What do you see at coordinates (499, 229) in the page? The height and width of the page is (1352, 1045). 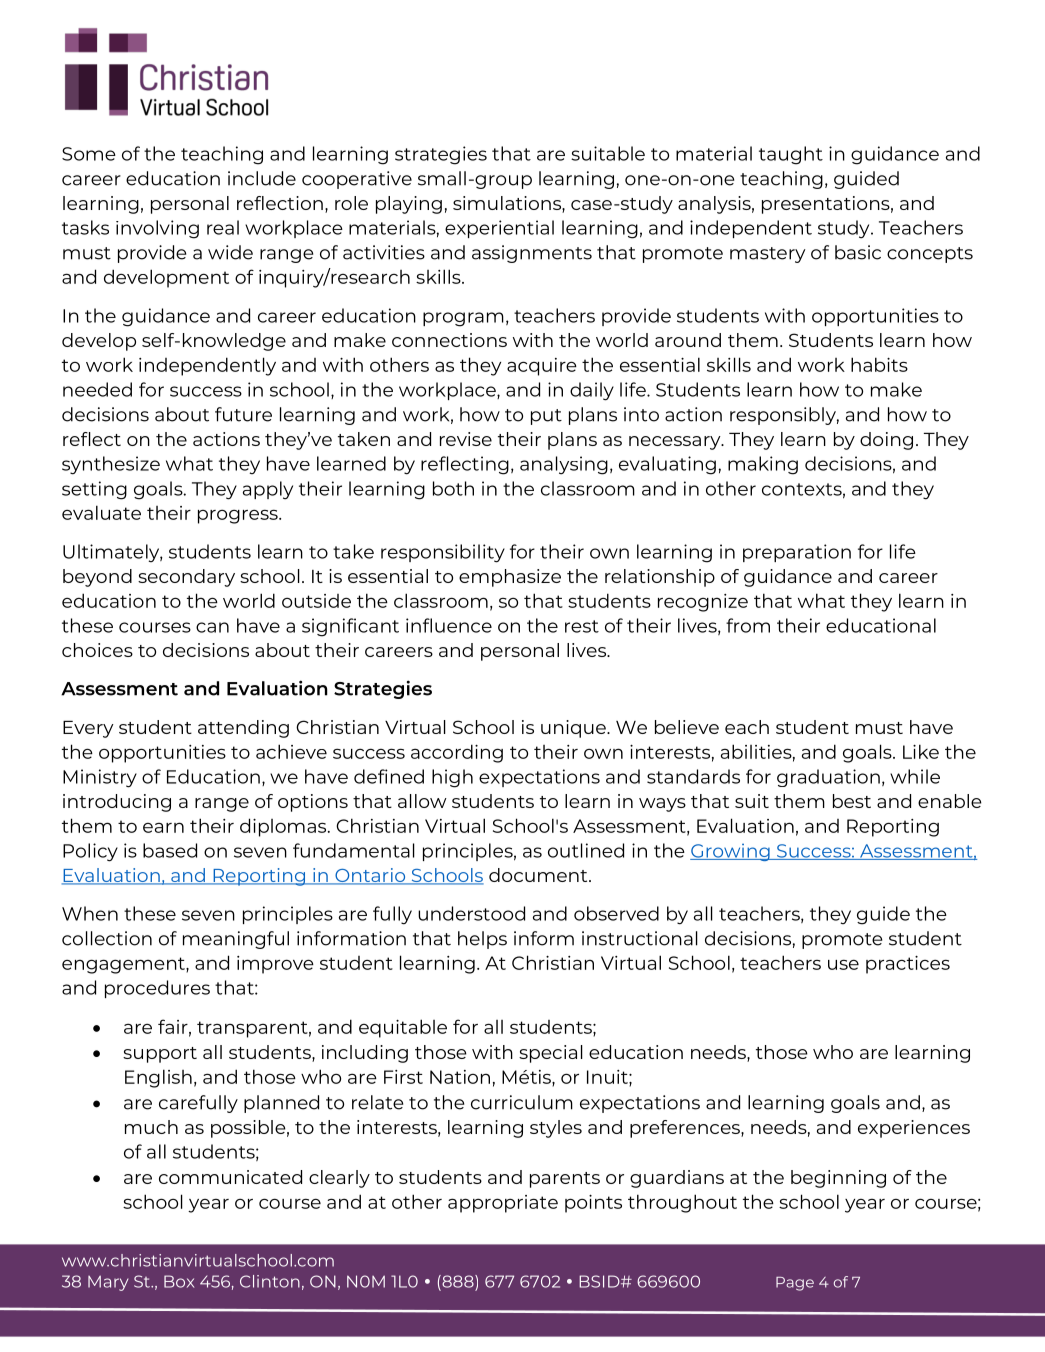 I see `experiential` at bounding box center [499, 229].
